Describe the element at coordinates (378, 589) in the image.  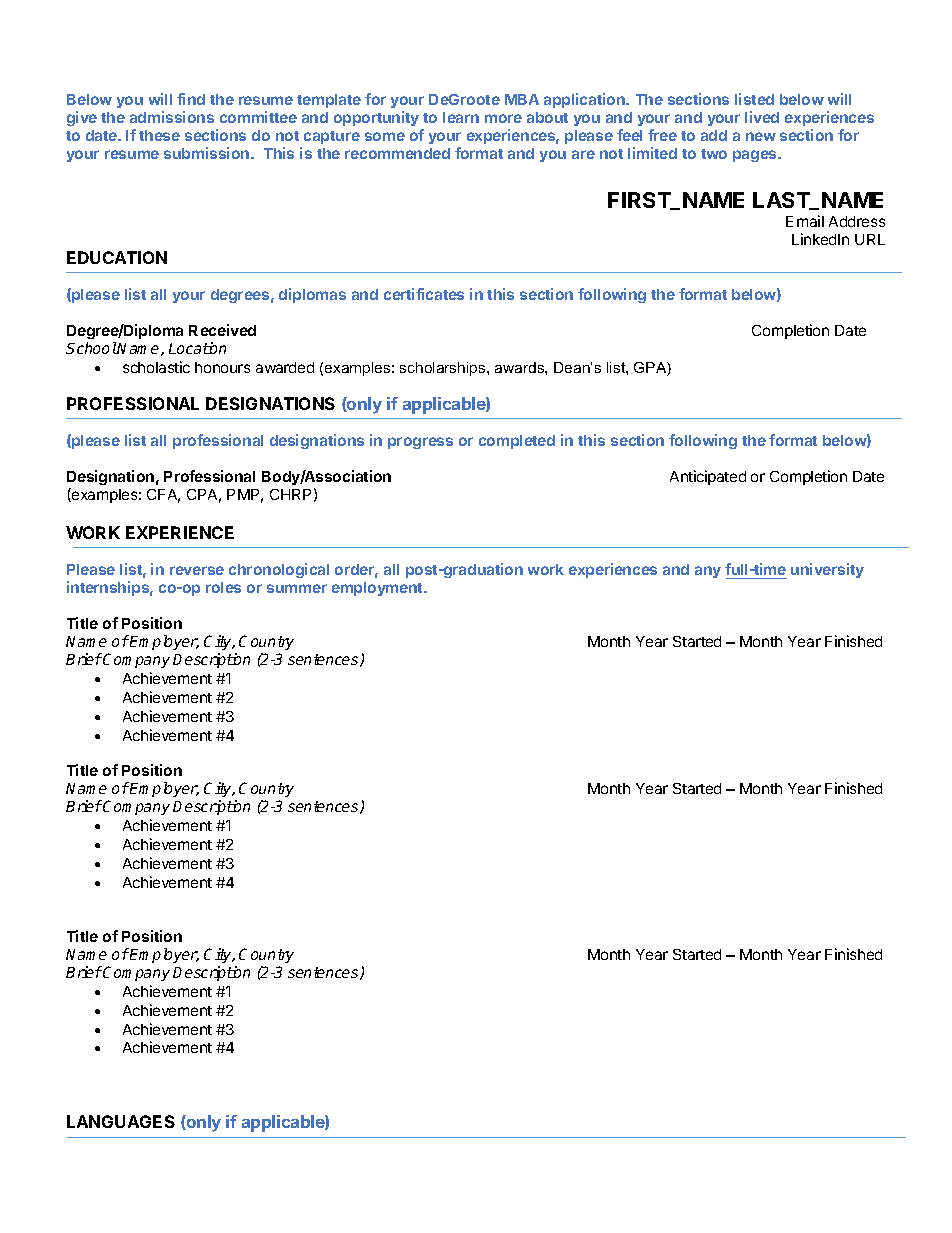
I see `employment` at that location.
